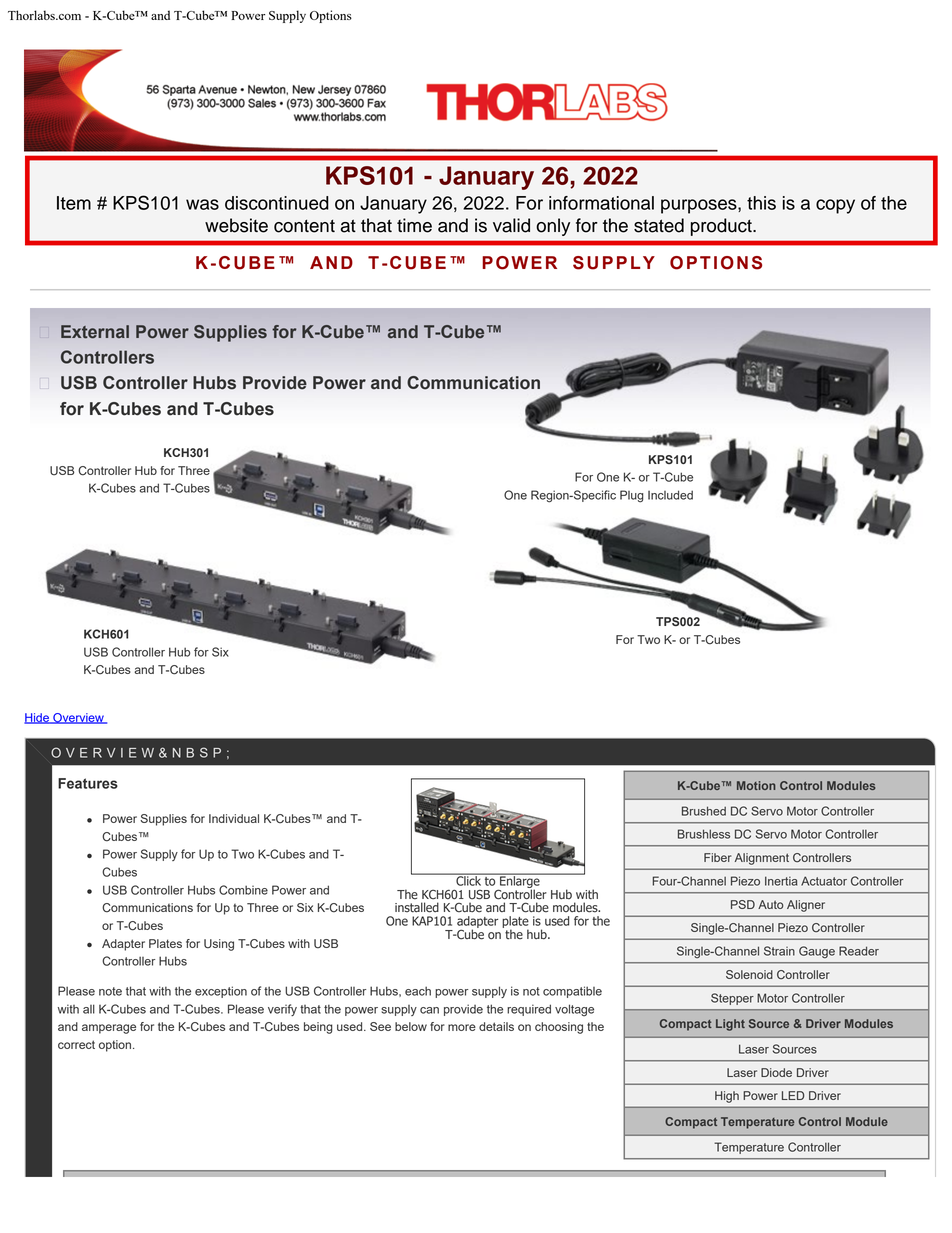 Image resolution: width=952 pixels, height=1233 pixels. I want to click on Features, so click(88, 783).
